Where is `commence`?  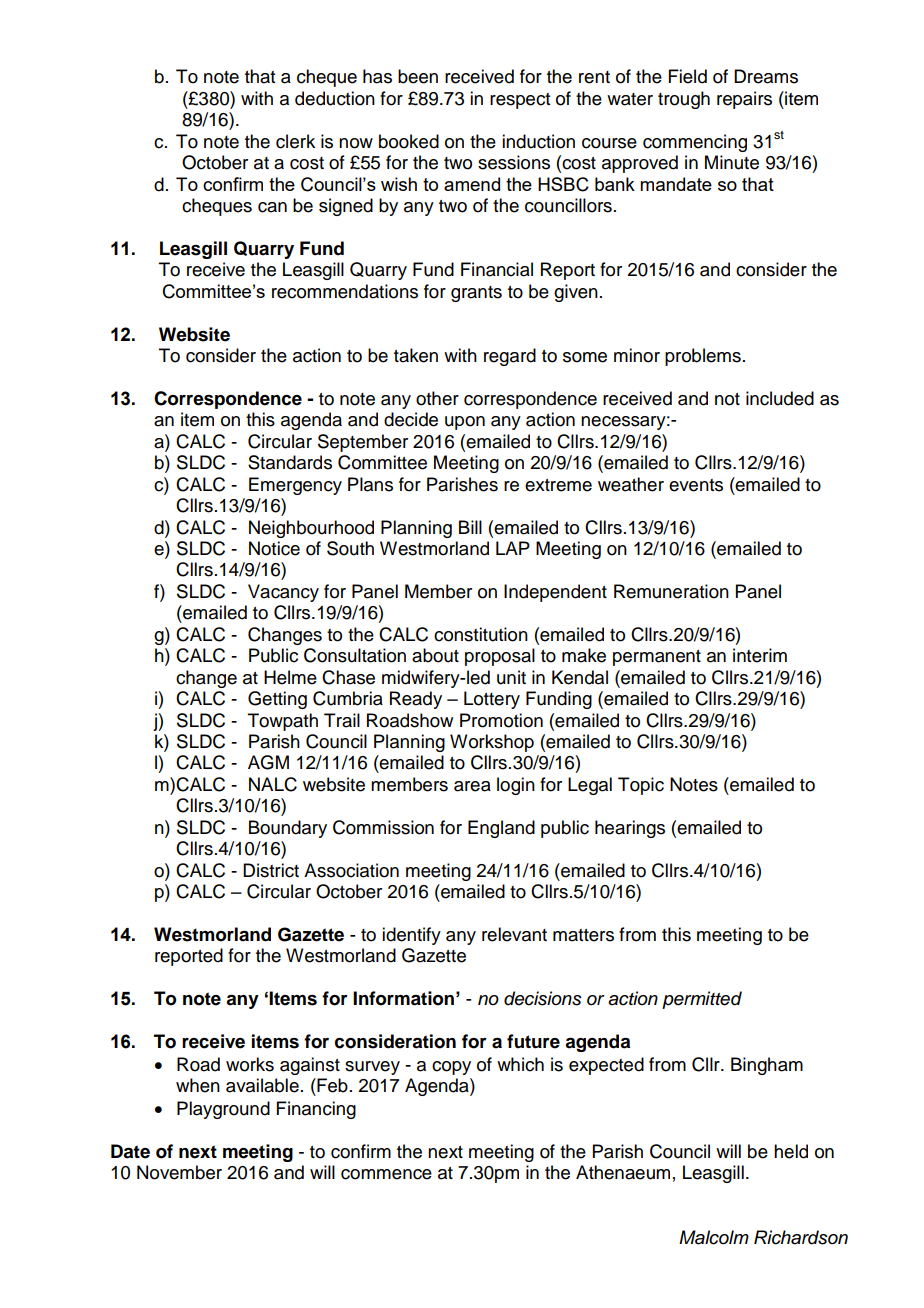 commence is located at coordinates (386, 1174).
